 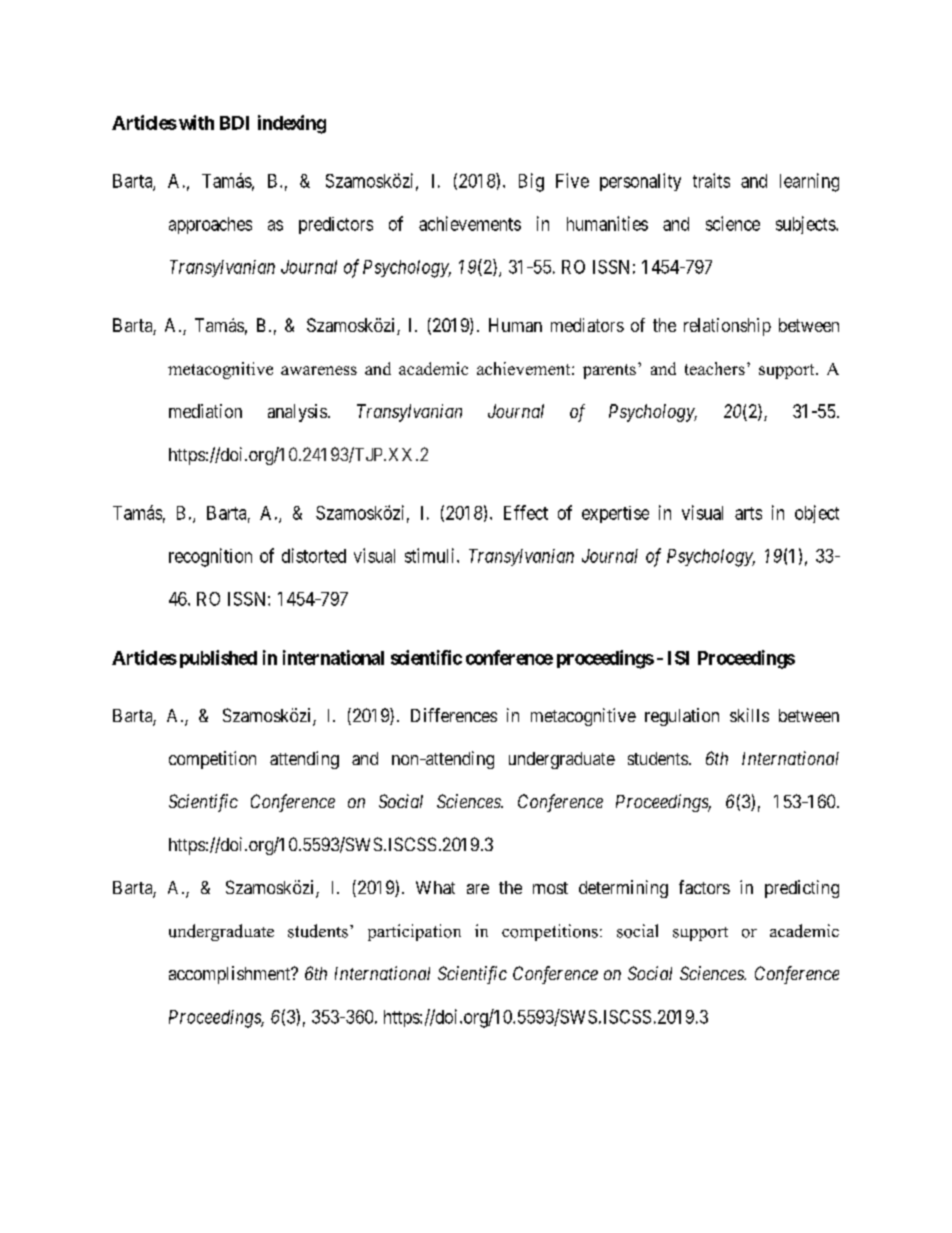 I want to click on arts, so click(x=748, y=513).
